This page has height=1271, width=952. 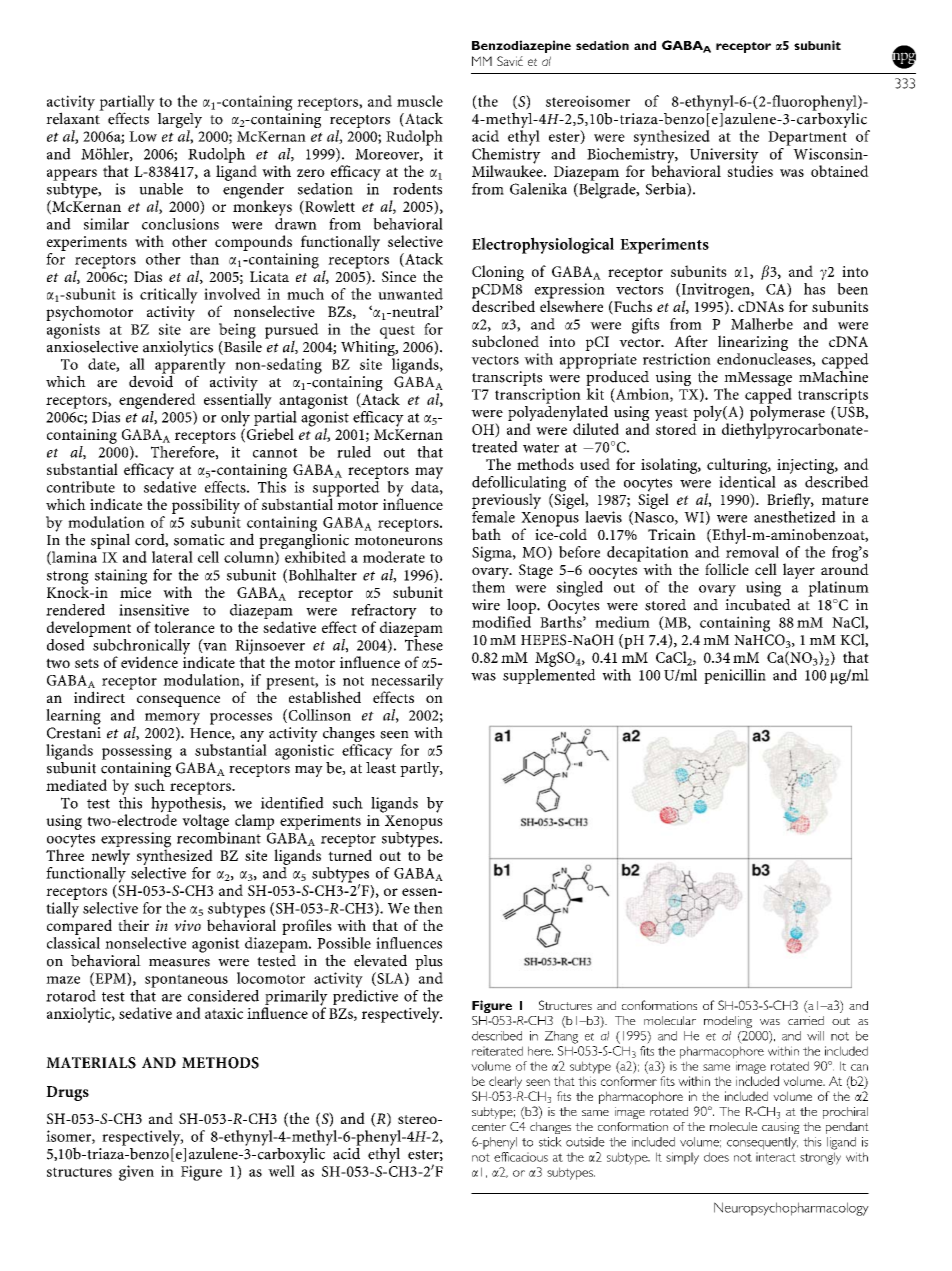 I want to click on given, so click(x=136, y=1173).
